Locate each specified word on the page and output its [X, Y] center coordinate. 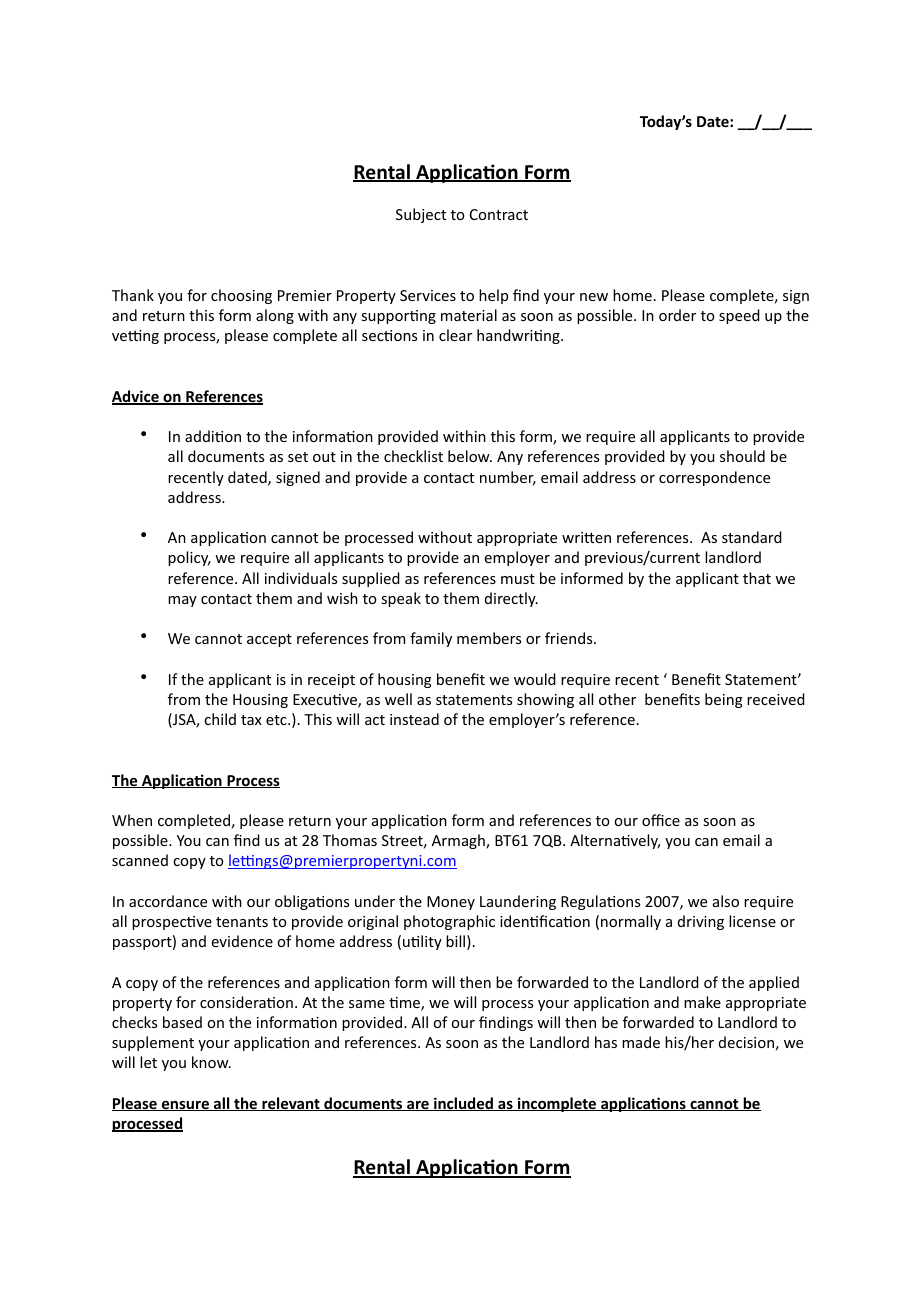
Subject [421, 215]
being [724, 700]
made [641, 1042]
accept [269, 640]
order [677, 315]
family [431, 639]
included [464, 1104]
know [211, 1062]
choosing [241, 296]
